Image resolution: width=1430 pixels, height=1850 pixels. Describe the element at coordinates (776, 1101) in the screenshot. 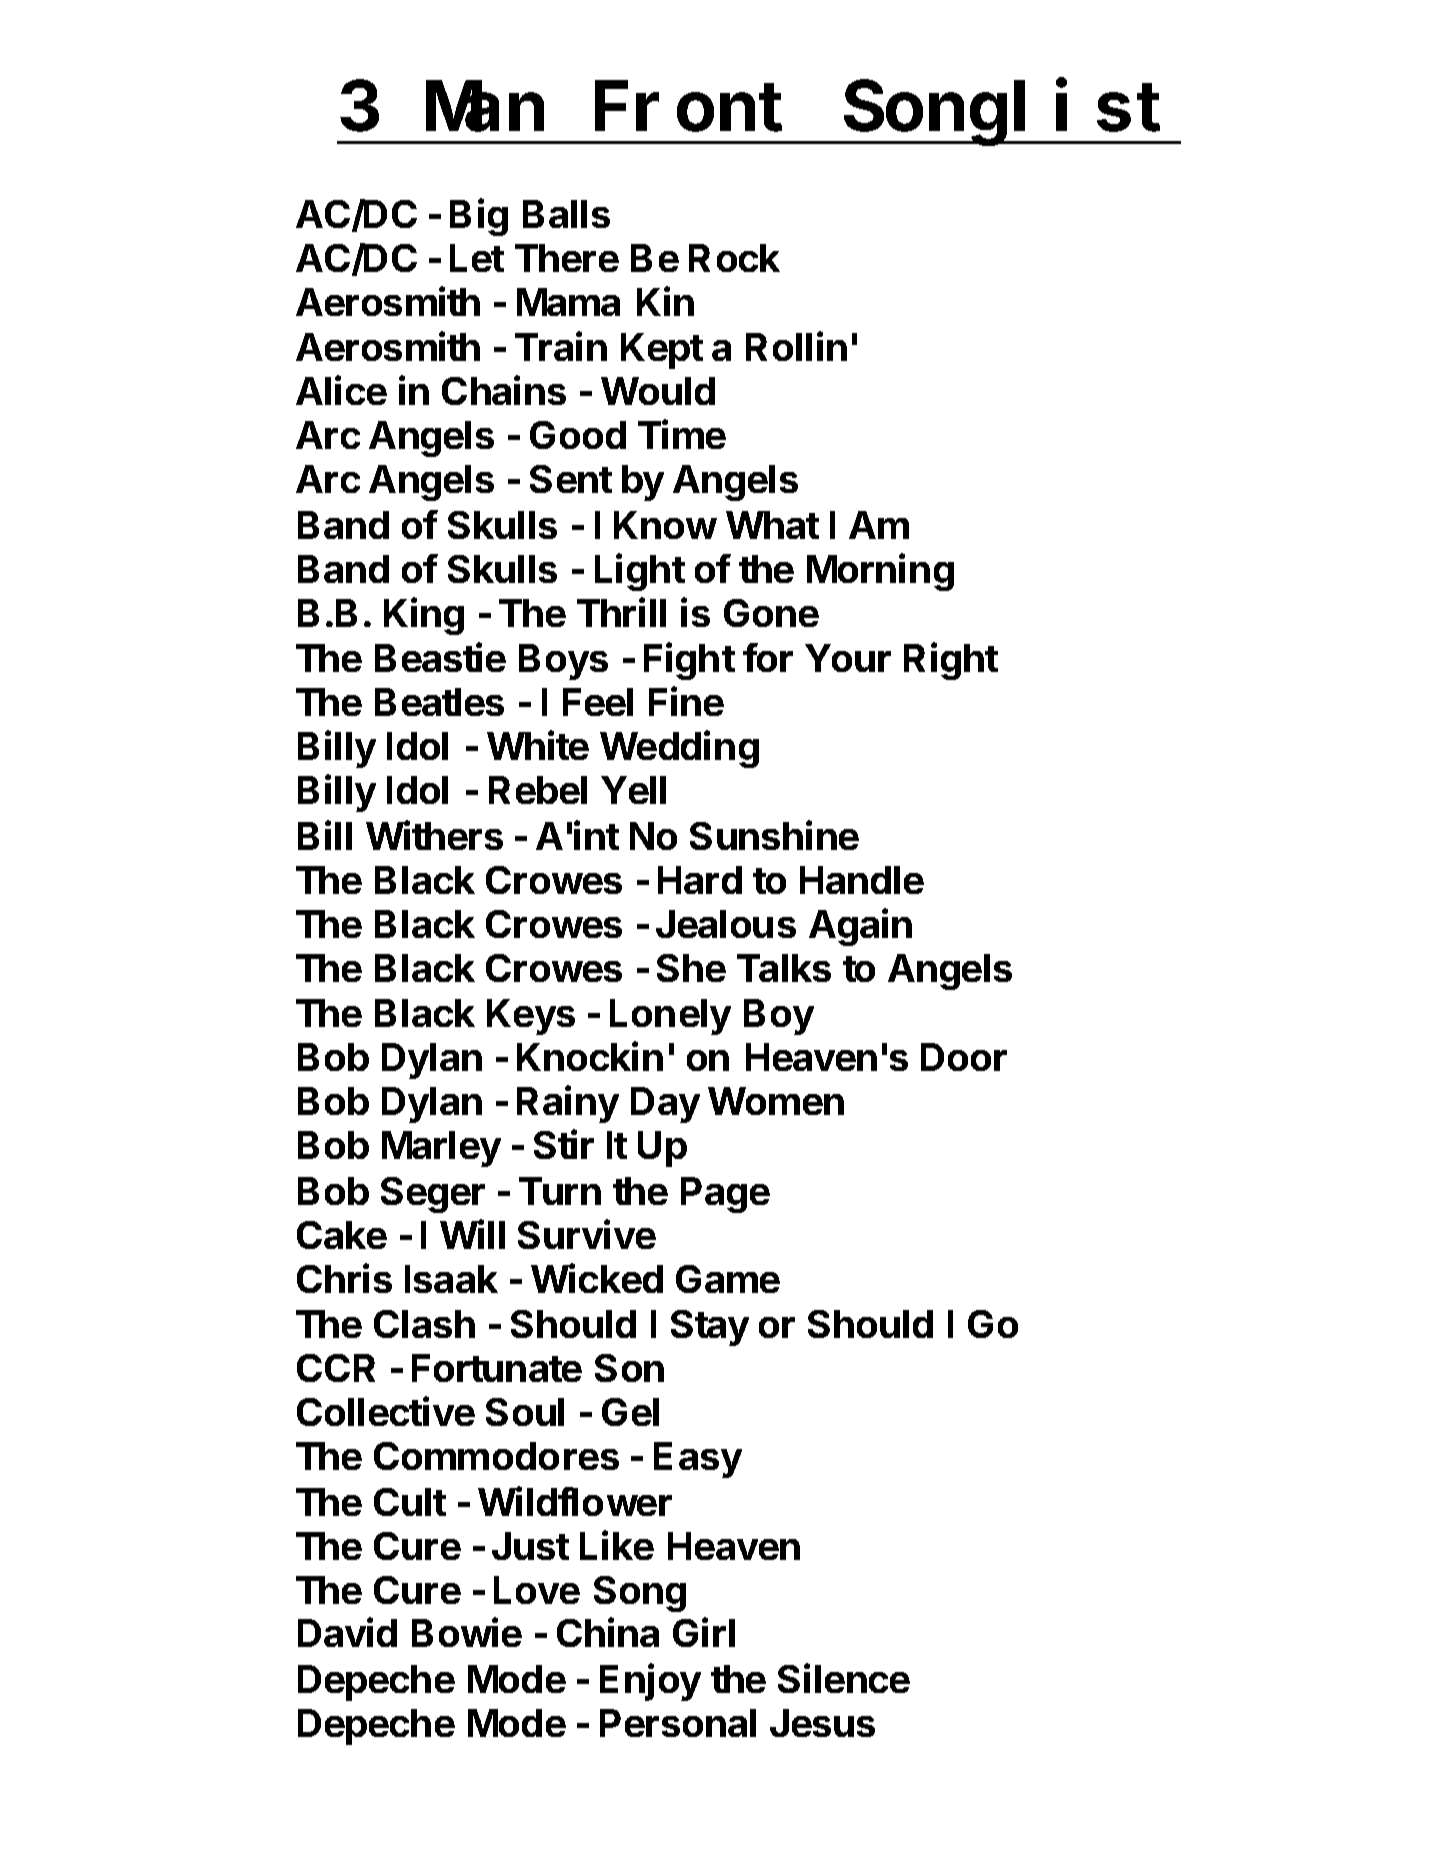

I see `Women` at that location.
